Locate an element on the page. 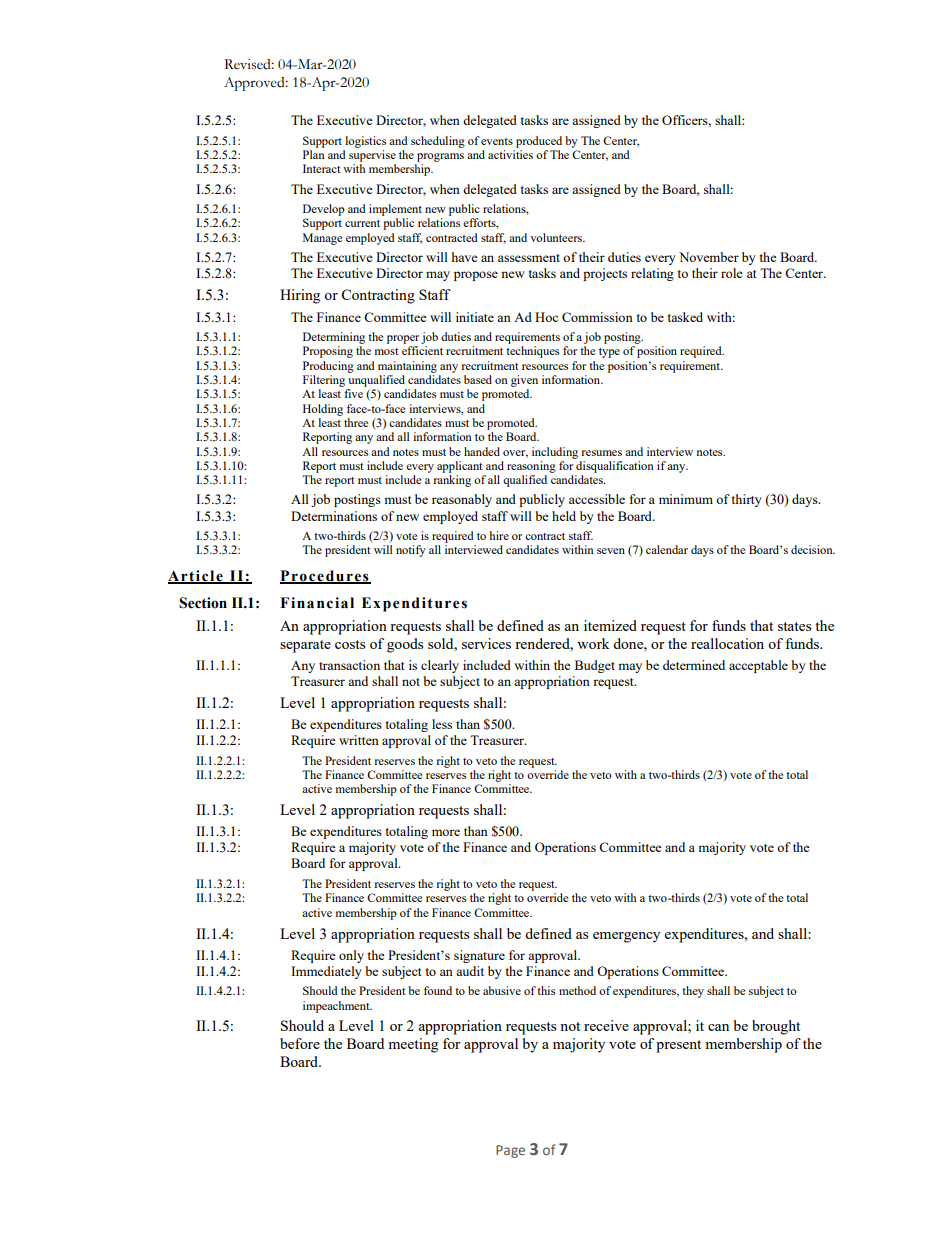 The image size is (952, 1233). activities is located at coordinates (510, 154).
